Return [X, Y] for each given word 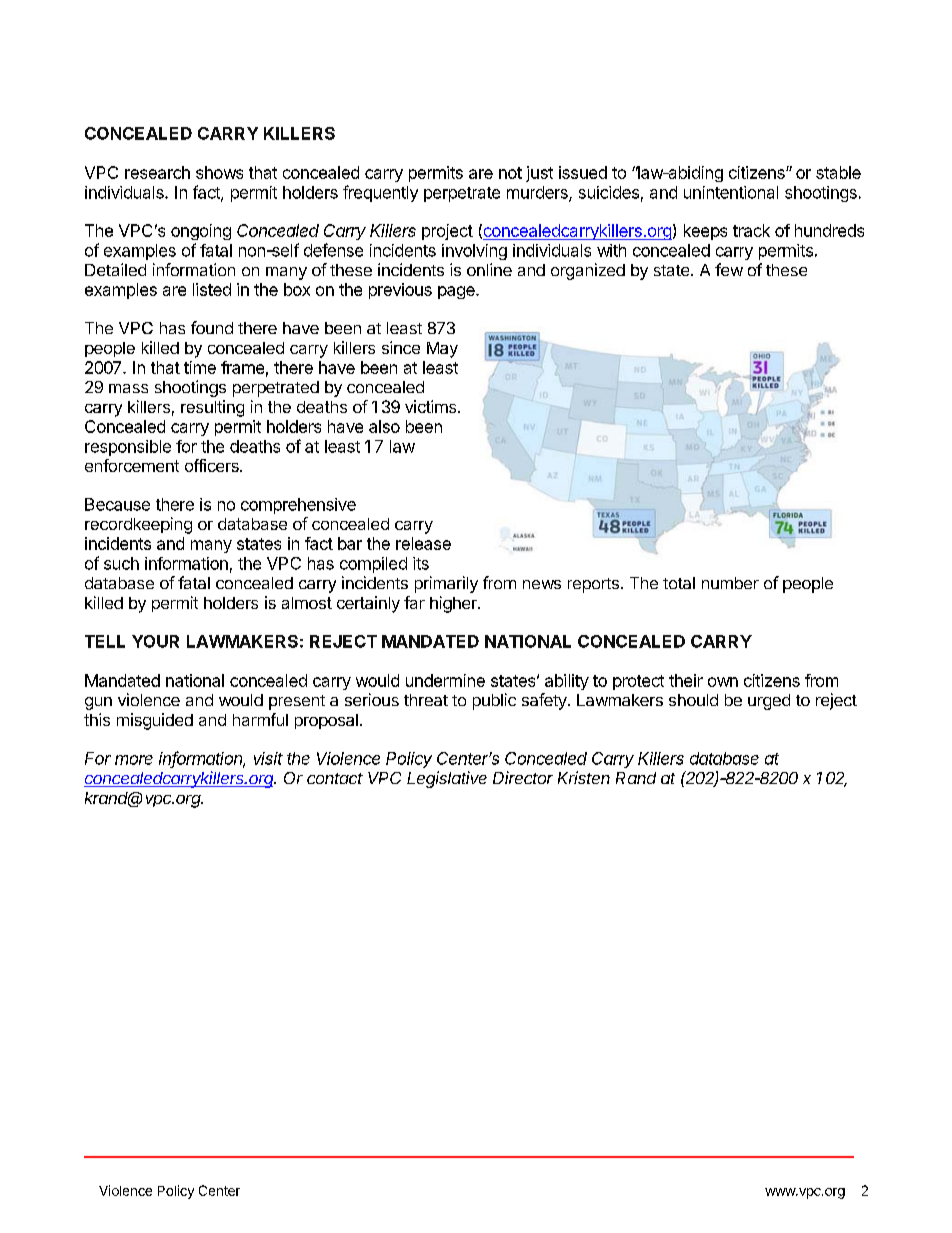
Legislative [447, 779]
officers [213, 465]
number [730, 583]
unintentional [731, 192]
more [134, 760]
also [384, 426]
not [510, 173]
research [157, 172]
